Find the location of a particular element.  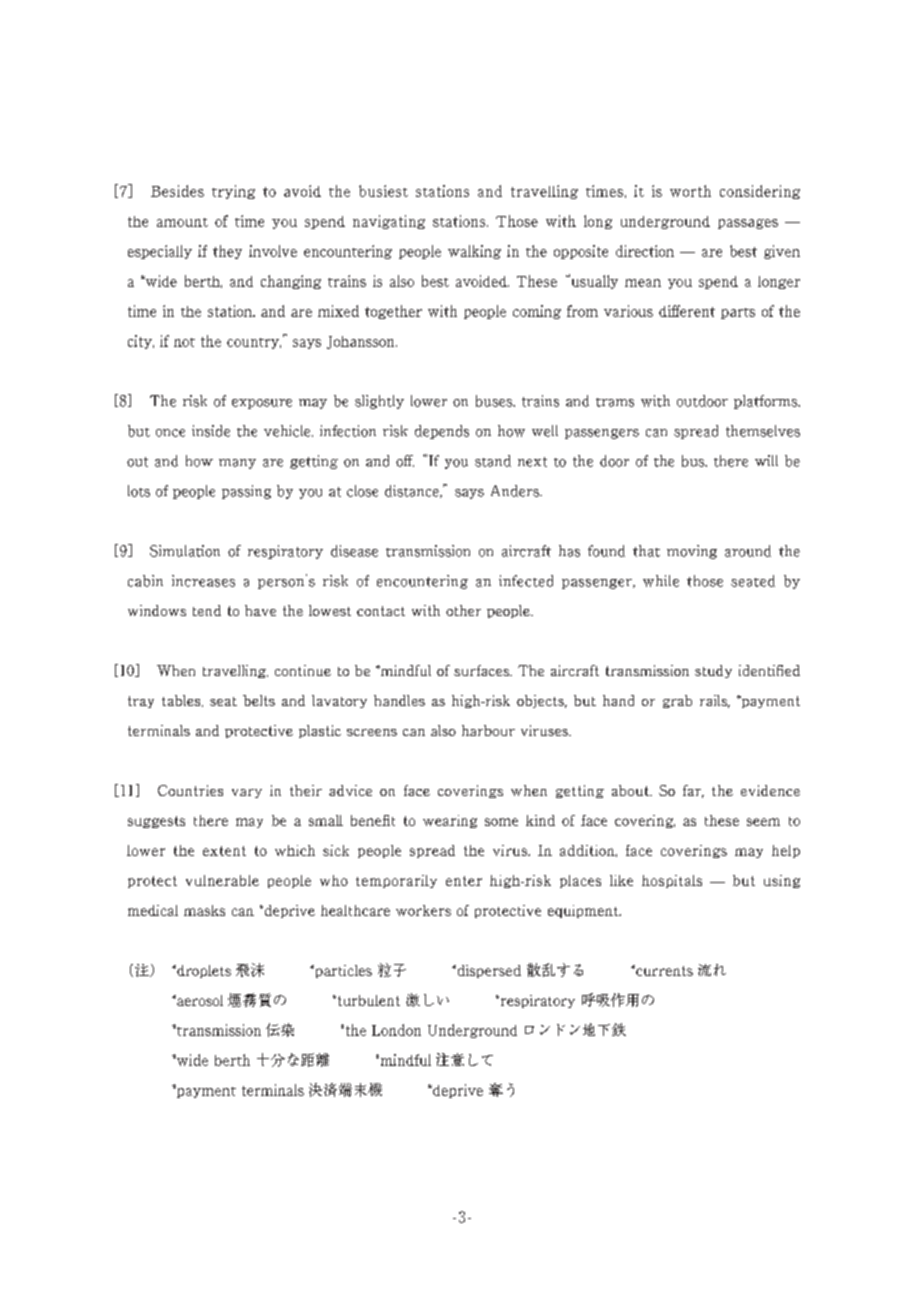

passages is located at coordinates (748, 224).
